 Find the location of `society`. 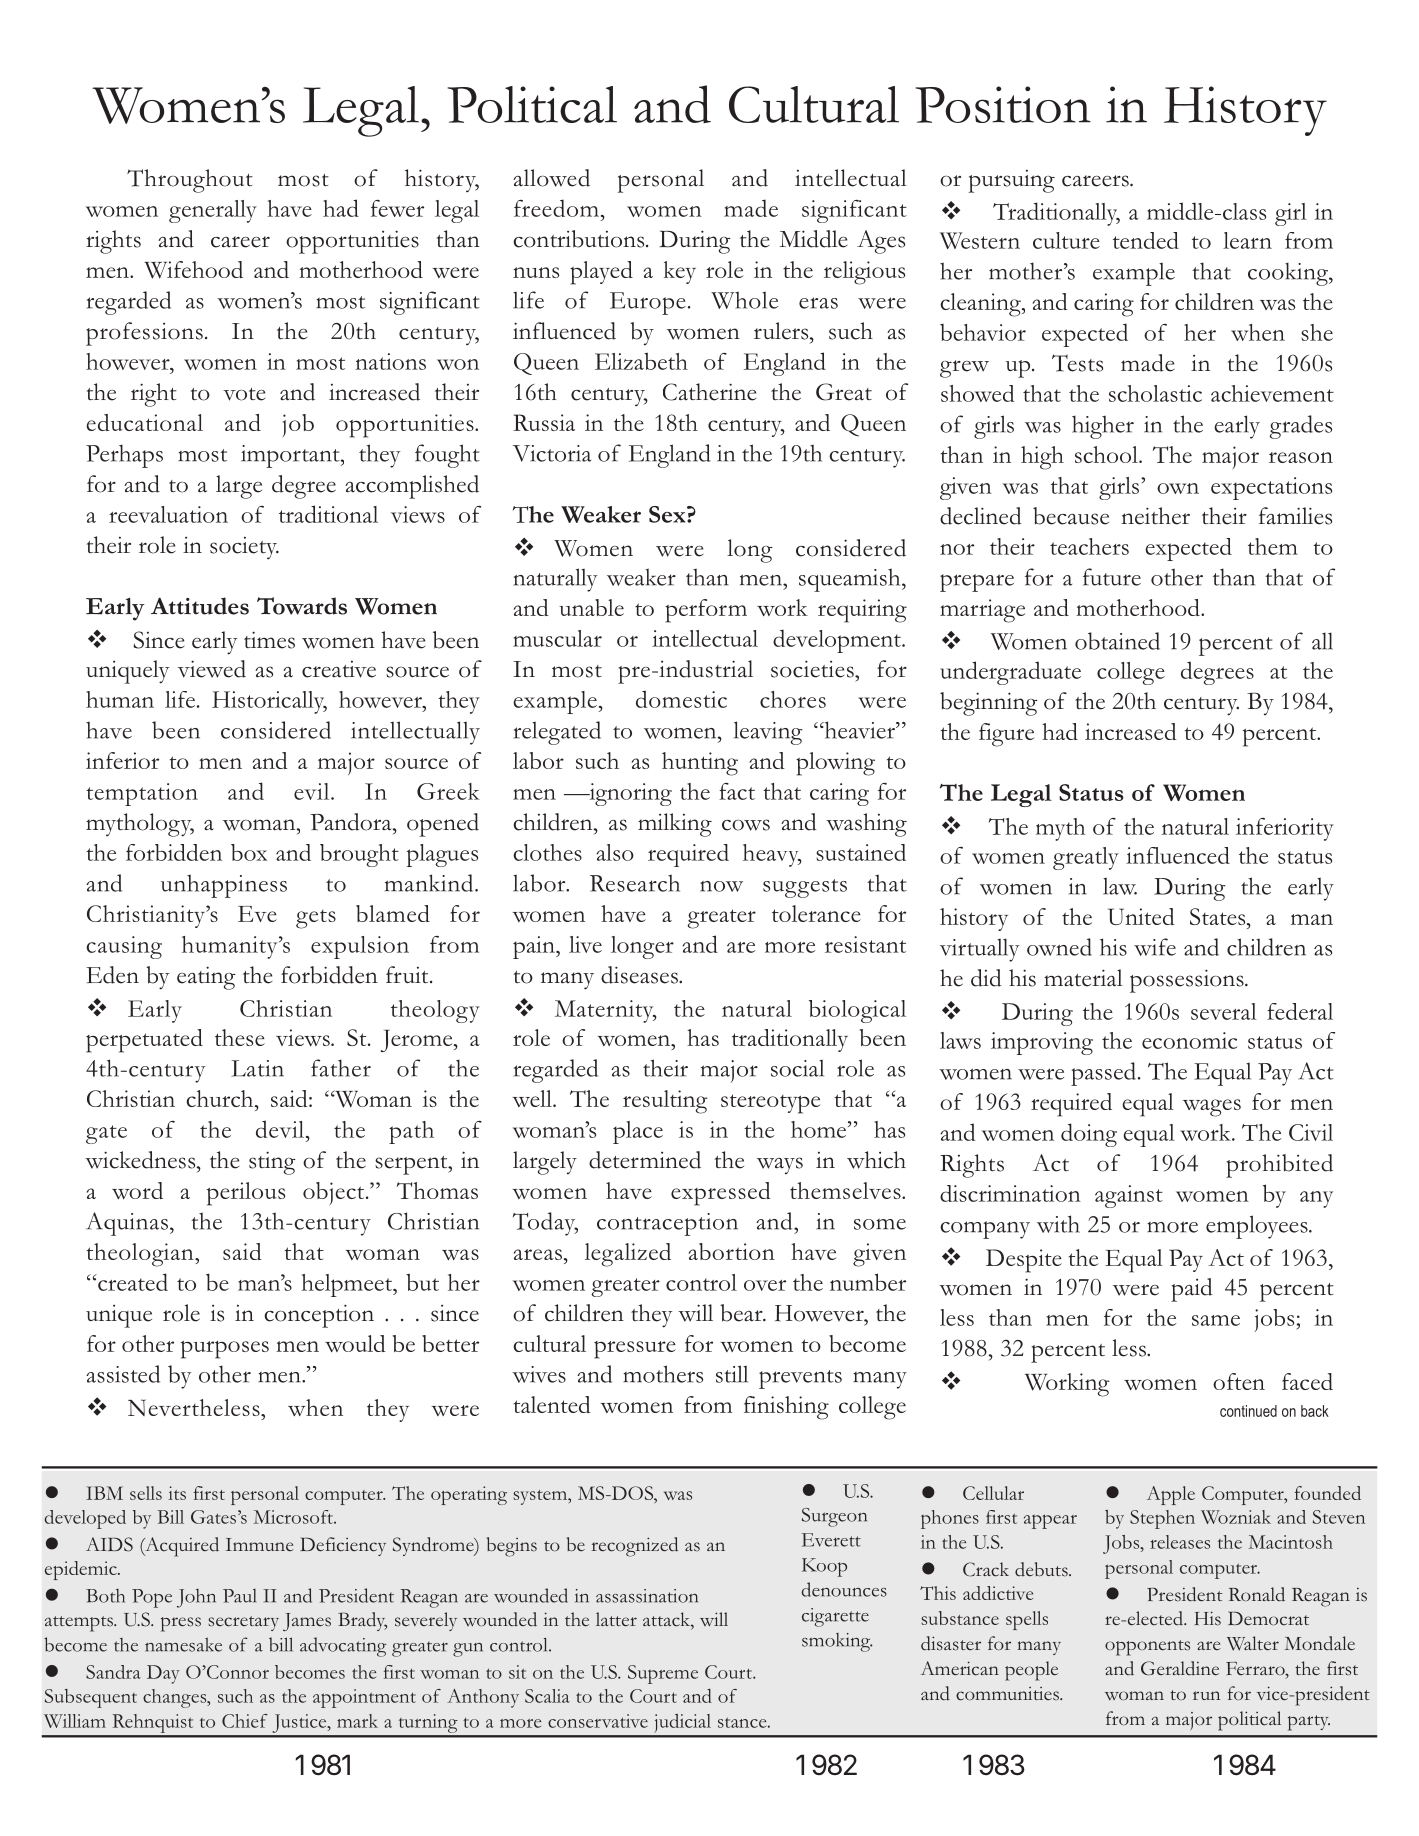

society is located at coordinates (244, 548).
